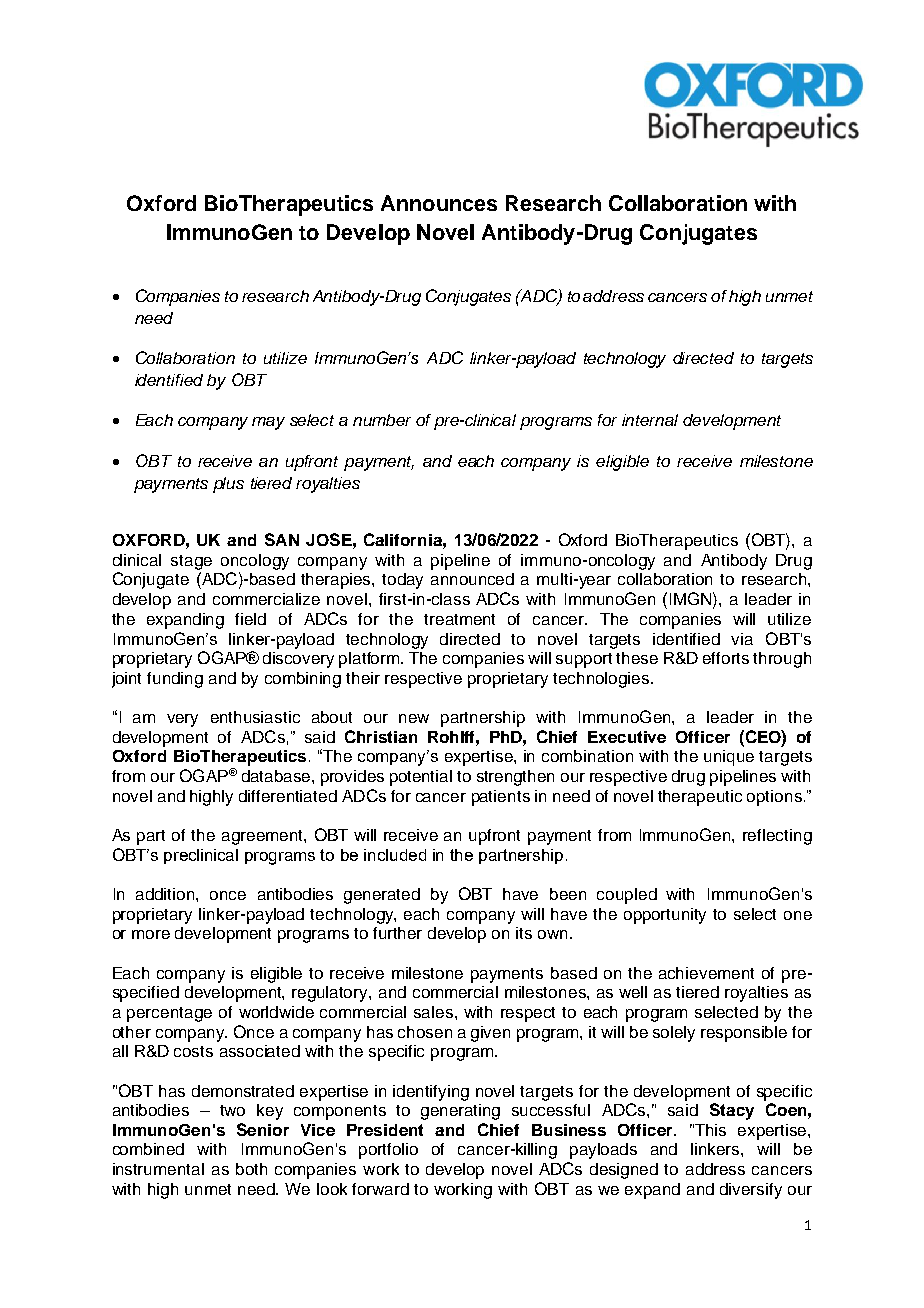 The height and width of the page is (1308, 924). I want to click on efforts, so click(726, 658).
